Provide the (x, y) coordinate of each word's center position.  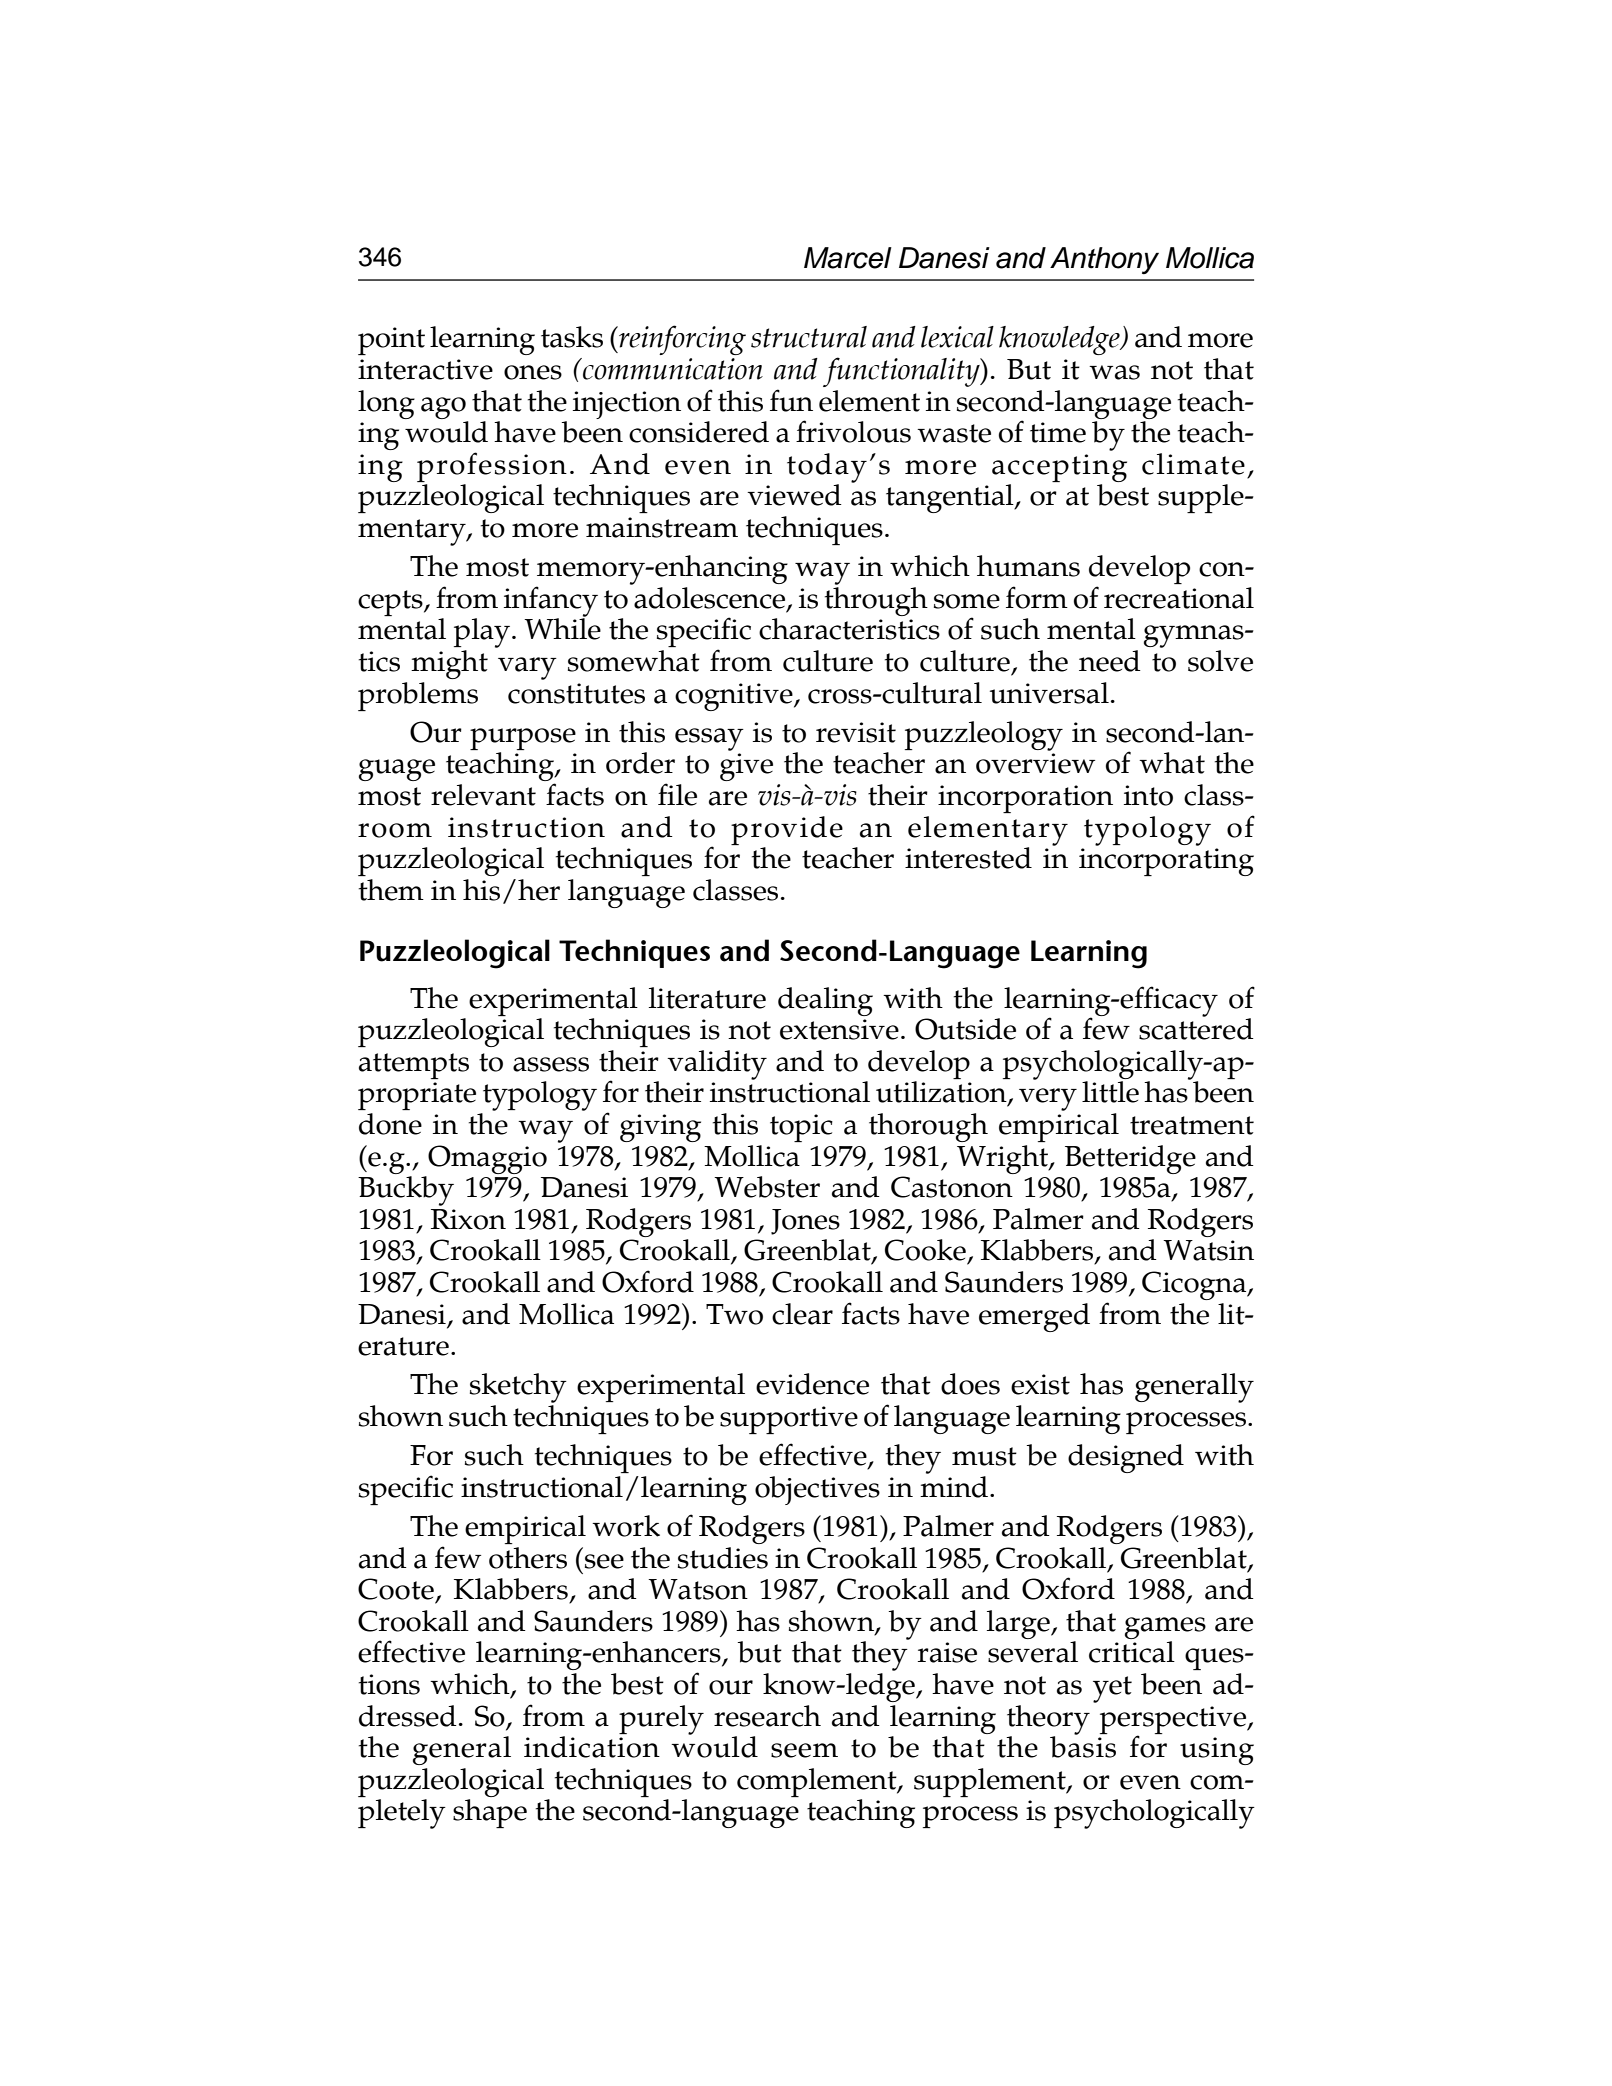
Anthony (1104, 260)
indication (592, 1747)
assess (551, 1064)
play (483, 633)
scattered (1196, 1028)
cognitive (735, 697)
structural (809, 337)
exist (1040, 1384)
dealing (825, 1001)
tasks (572, 337)
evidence (812, 1384)
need (1110, 661)
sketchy (518, 1388)
